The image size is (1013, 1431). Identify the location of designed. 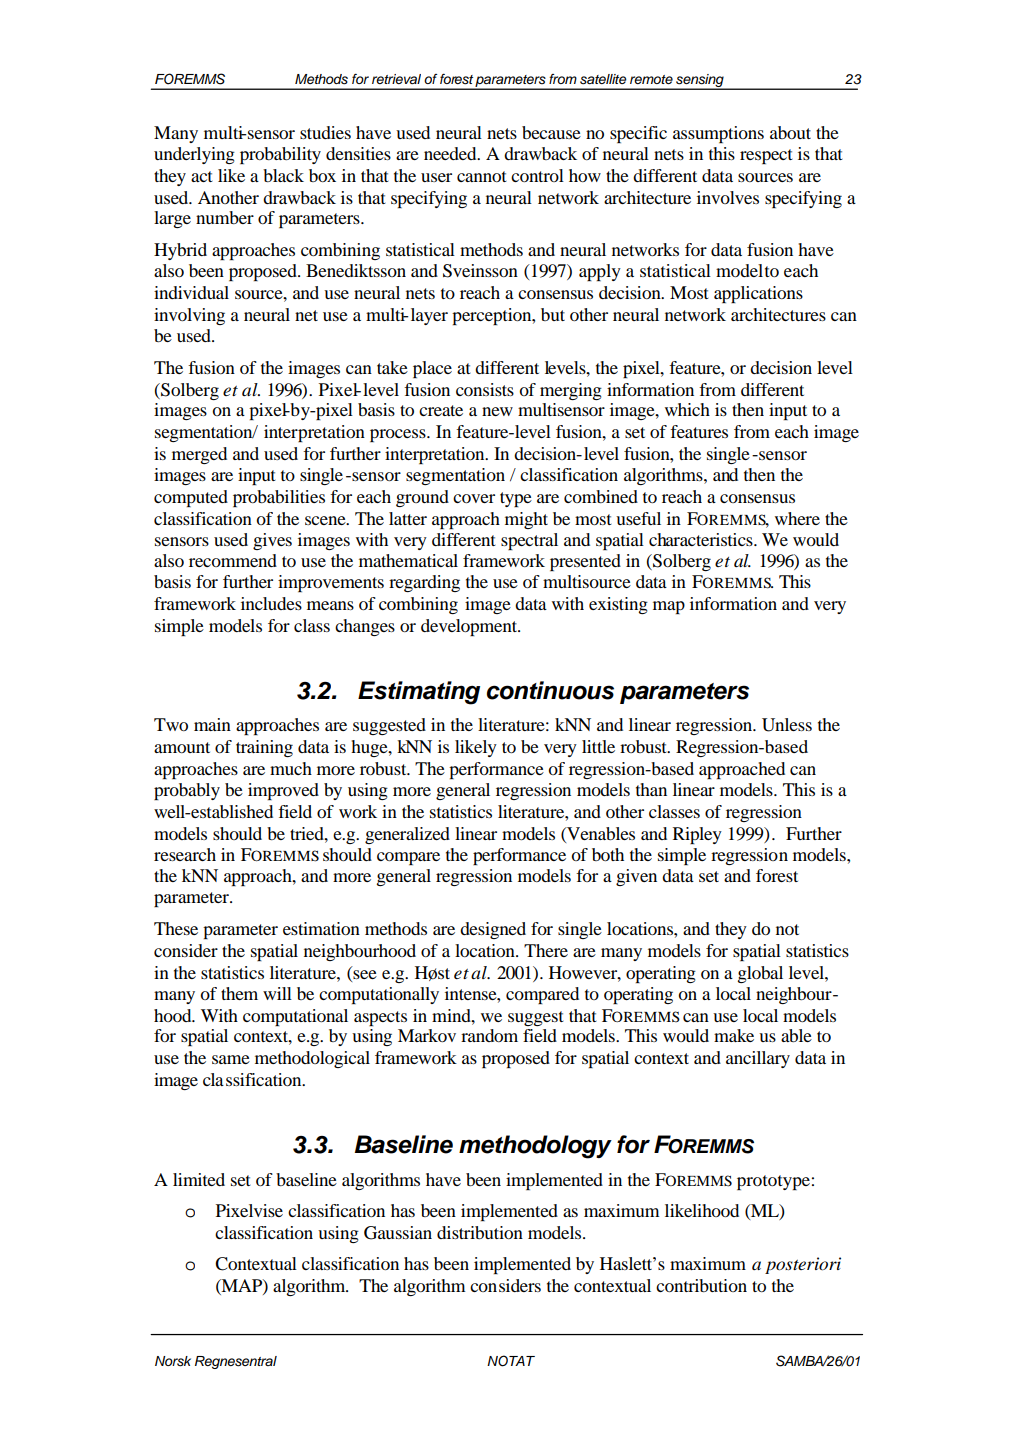
(493, 930).
